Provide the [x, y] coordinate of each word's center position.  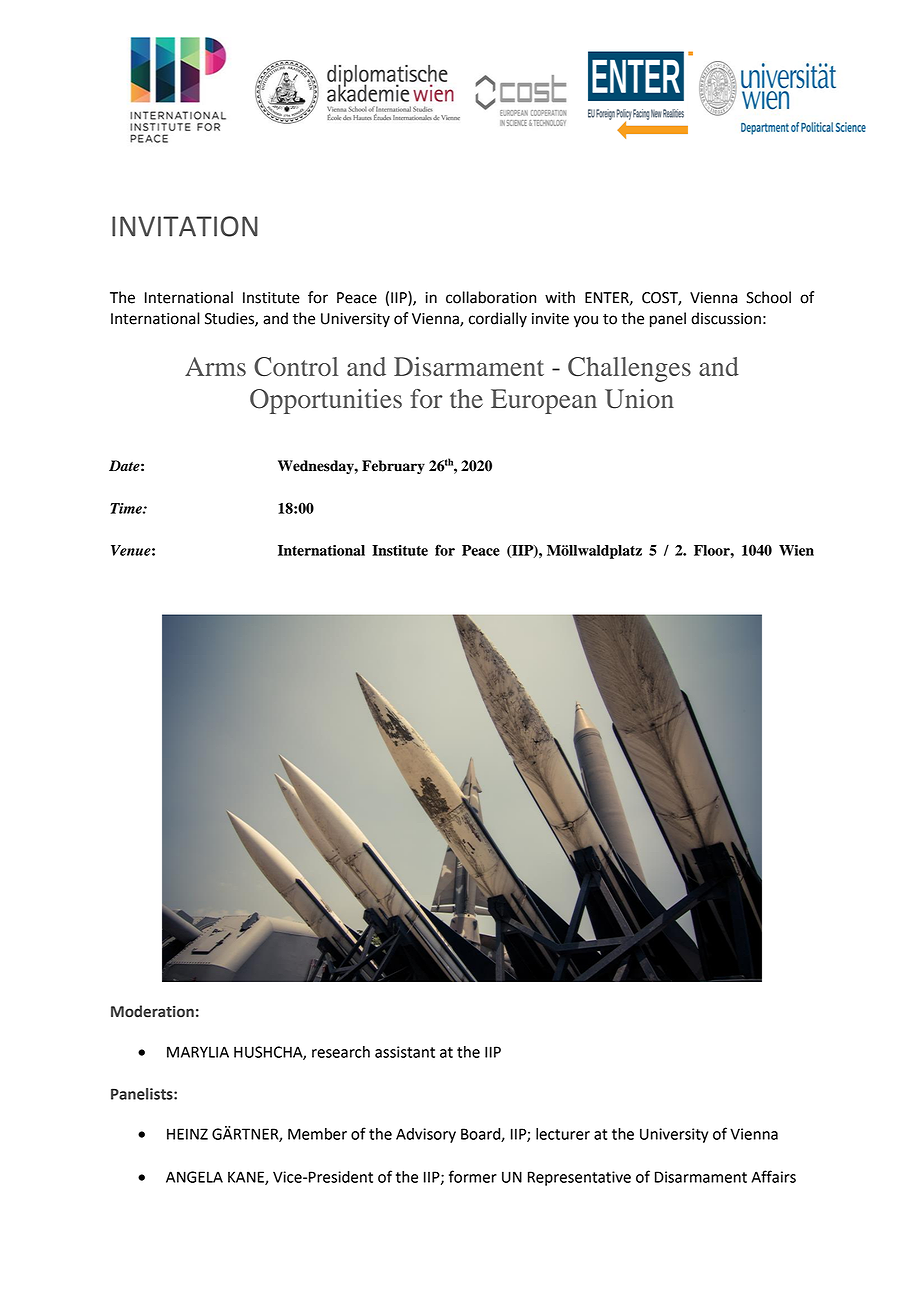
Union [639, 399]
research [341, 1052]
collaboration [491, 297]
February [393, 467]
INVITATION [185, 226]
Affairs [773, 1176]
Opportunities [326, 401]
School [768, 297]
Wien [796, 550]
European [544, 401]
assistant [405, 1052]
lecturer [563, 1134]
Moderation [152, 1011]
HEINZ [187, 1134]
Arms [215, 366]
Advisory [426, 1135]
